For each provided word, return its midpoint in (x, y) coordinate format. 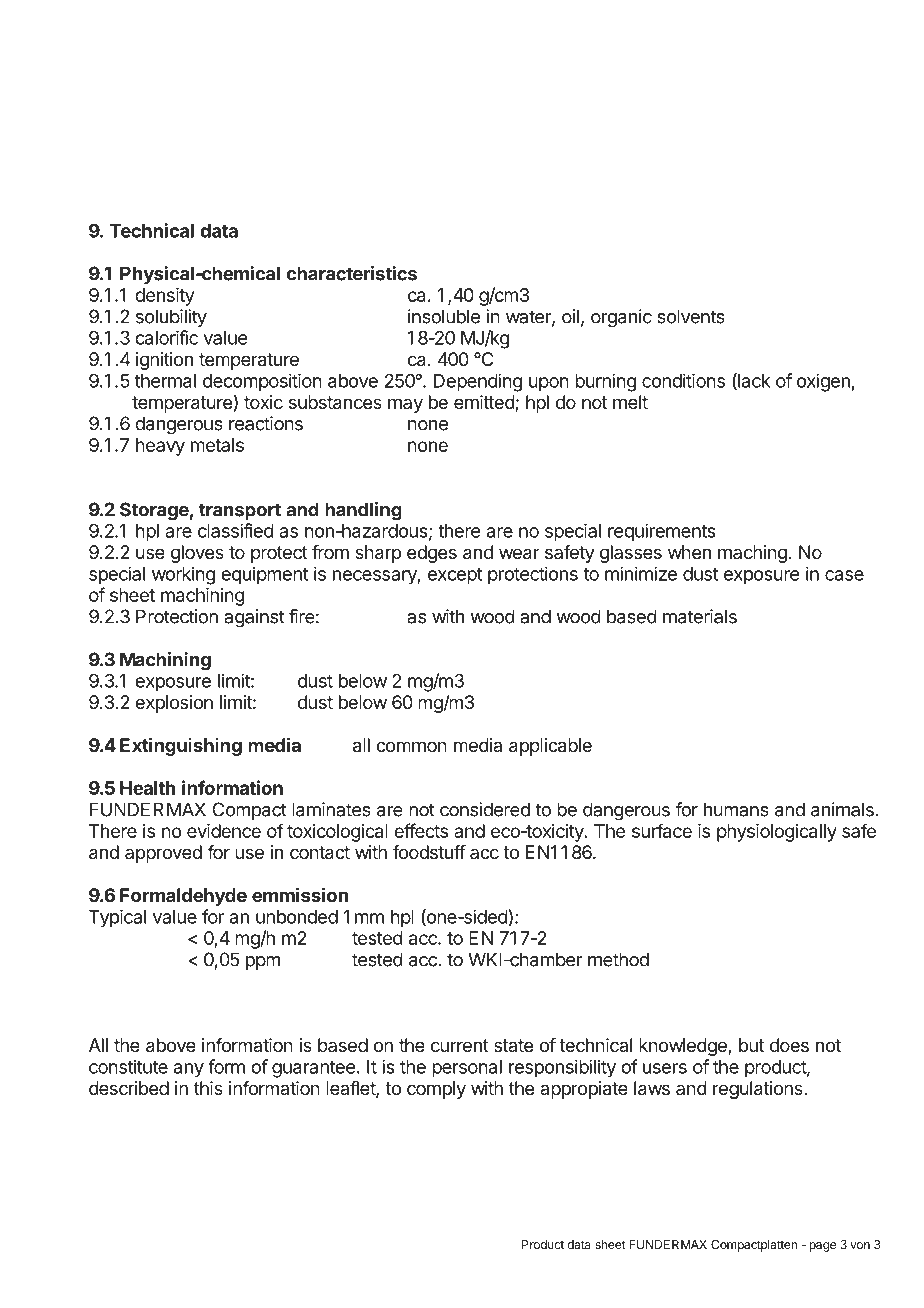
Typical (117, 918)
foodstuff (429, 852)
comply (436, 1090)
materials (700, 616)
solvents (691, 316)
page (822, 1247)
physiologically (777, 833)
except (455, 576)
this (208, 1088)
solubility (171, 318)
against (254, 618)
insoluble (444, 316)
